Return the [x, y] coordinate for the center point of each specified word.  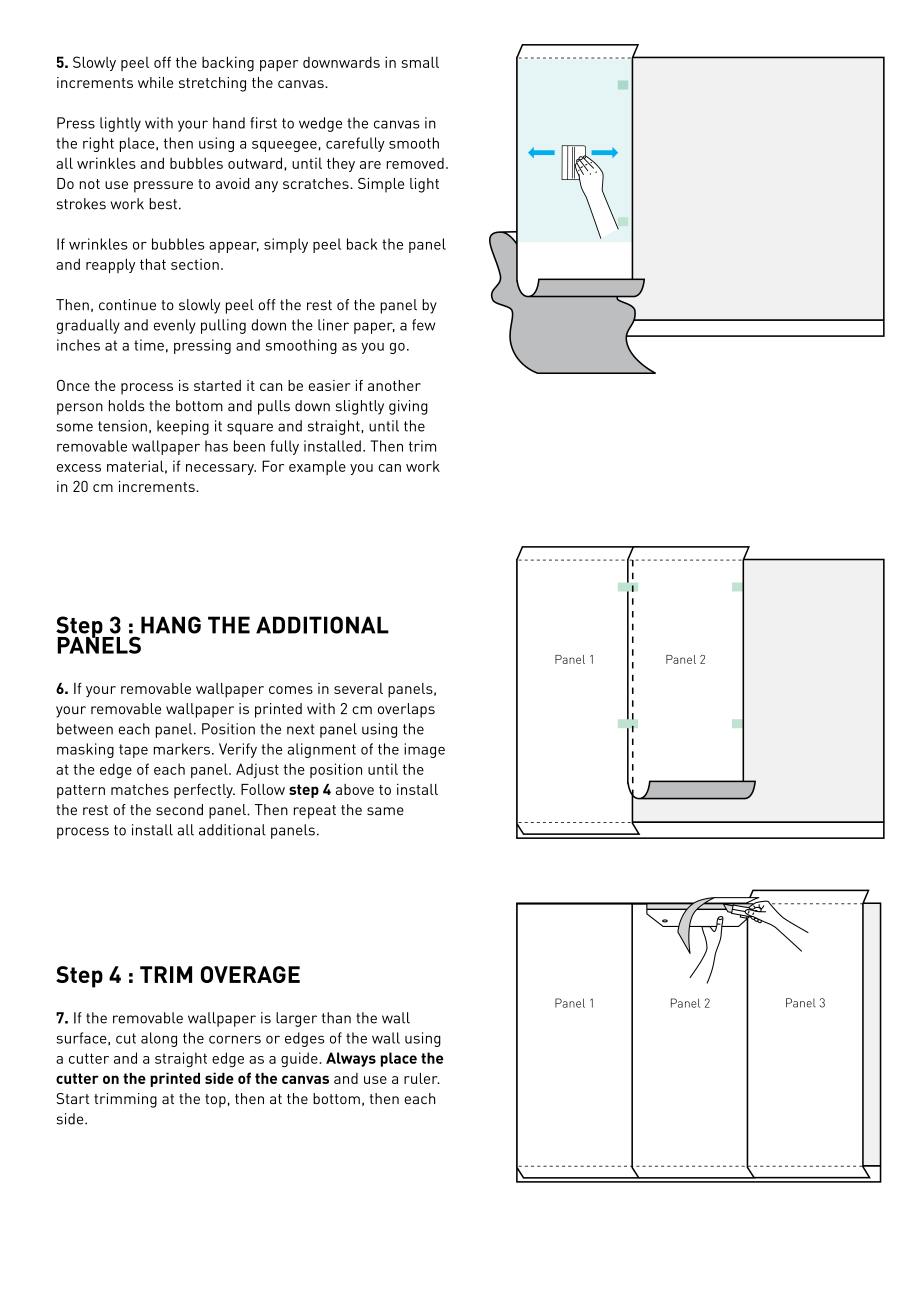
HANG [171, 625]
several [358, 688]
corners [235, 1039]
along [159, 1039]
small [420, 62]
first [263, 123]
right [98, 144]
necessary [221, 469]
